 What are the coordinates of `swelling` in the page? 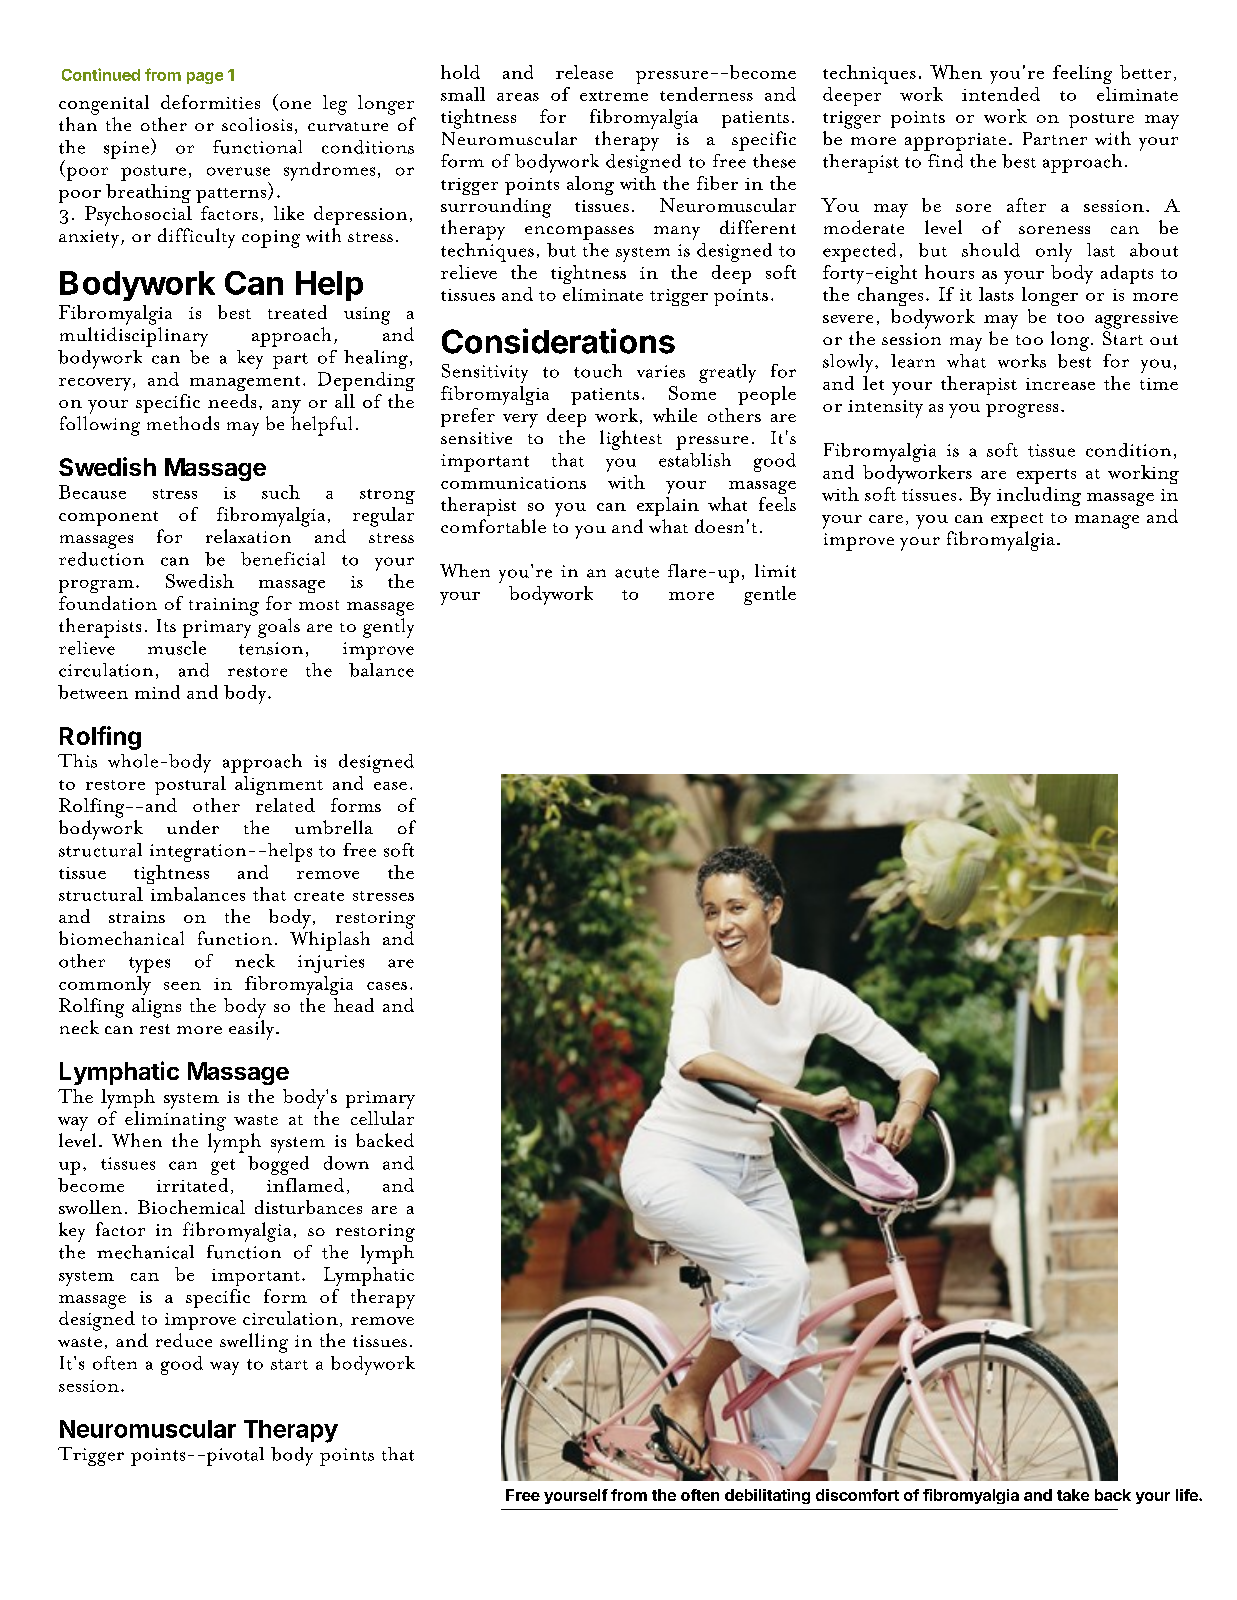 It's located at (254, 1343).
